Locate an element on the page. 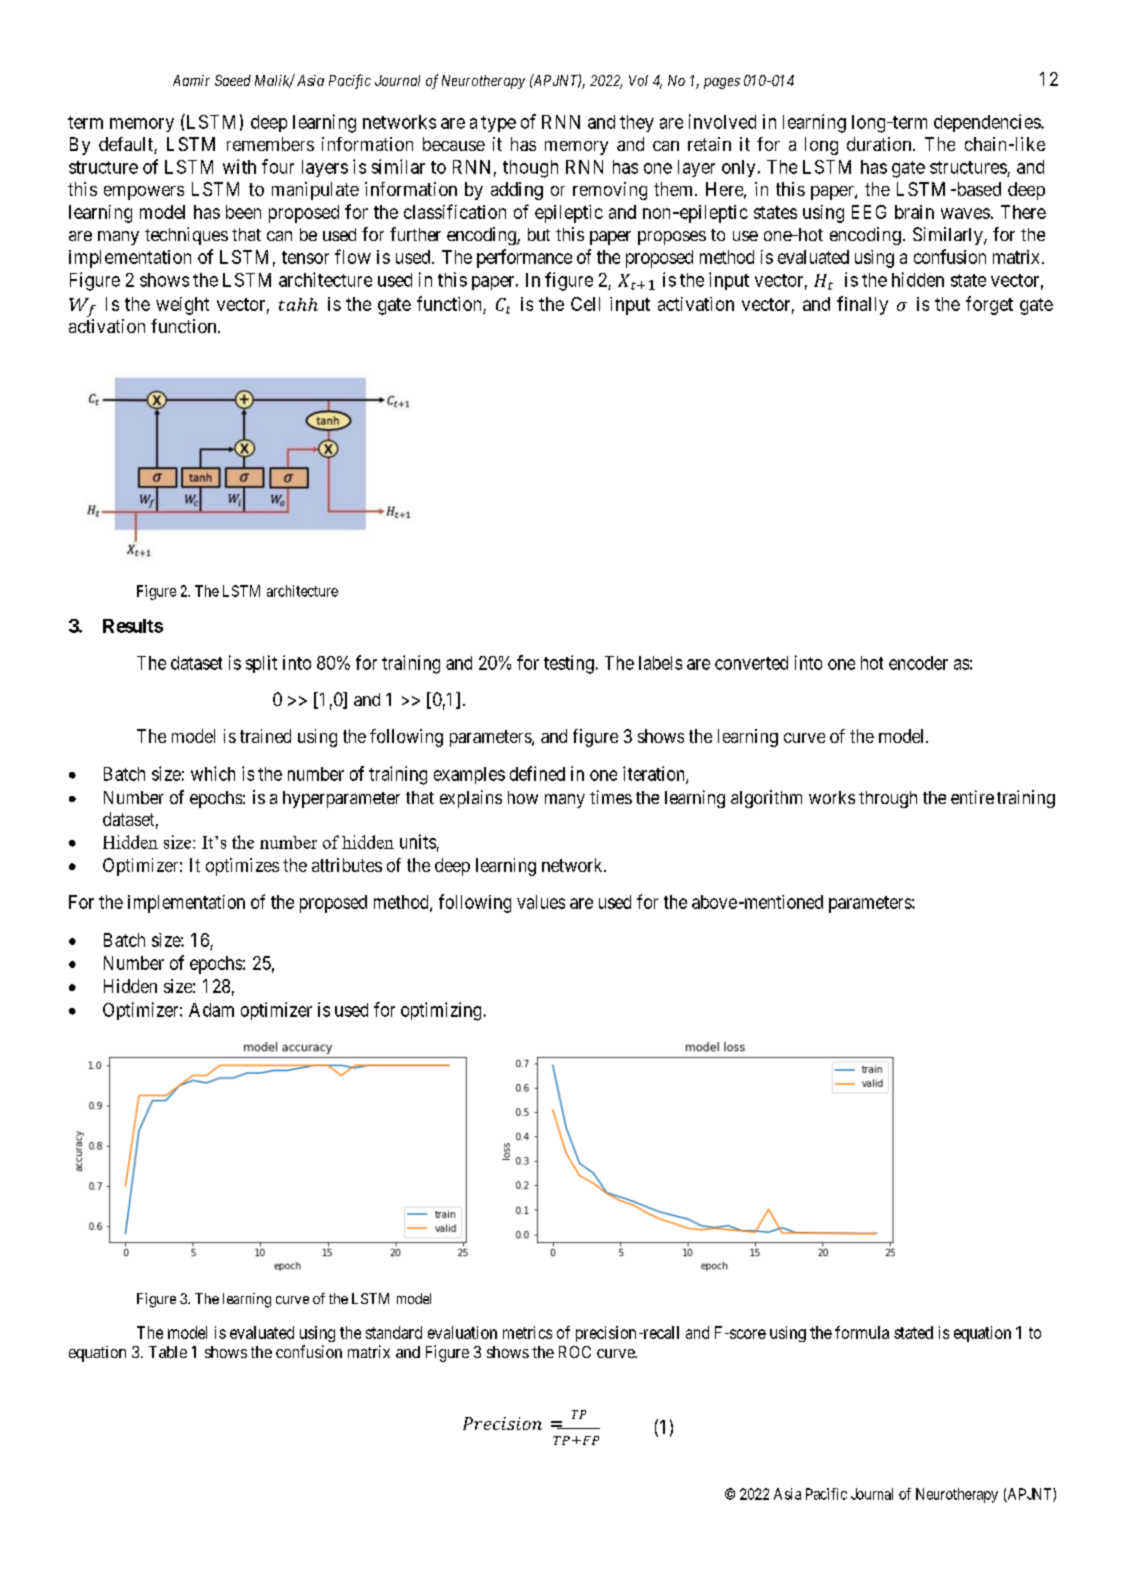  Cell is located at coordinates (585, 304).
